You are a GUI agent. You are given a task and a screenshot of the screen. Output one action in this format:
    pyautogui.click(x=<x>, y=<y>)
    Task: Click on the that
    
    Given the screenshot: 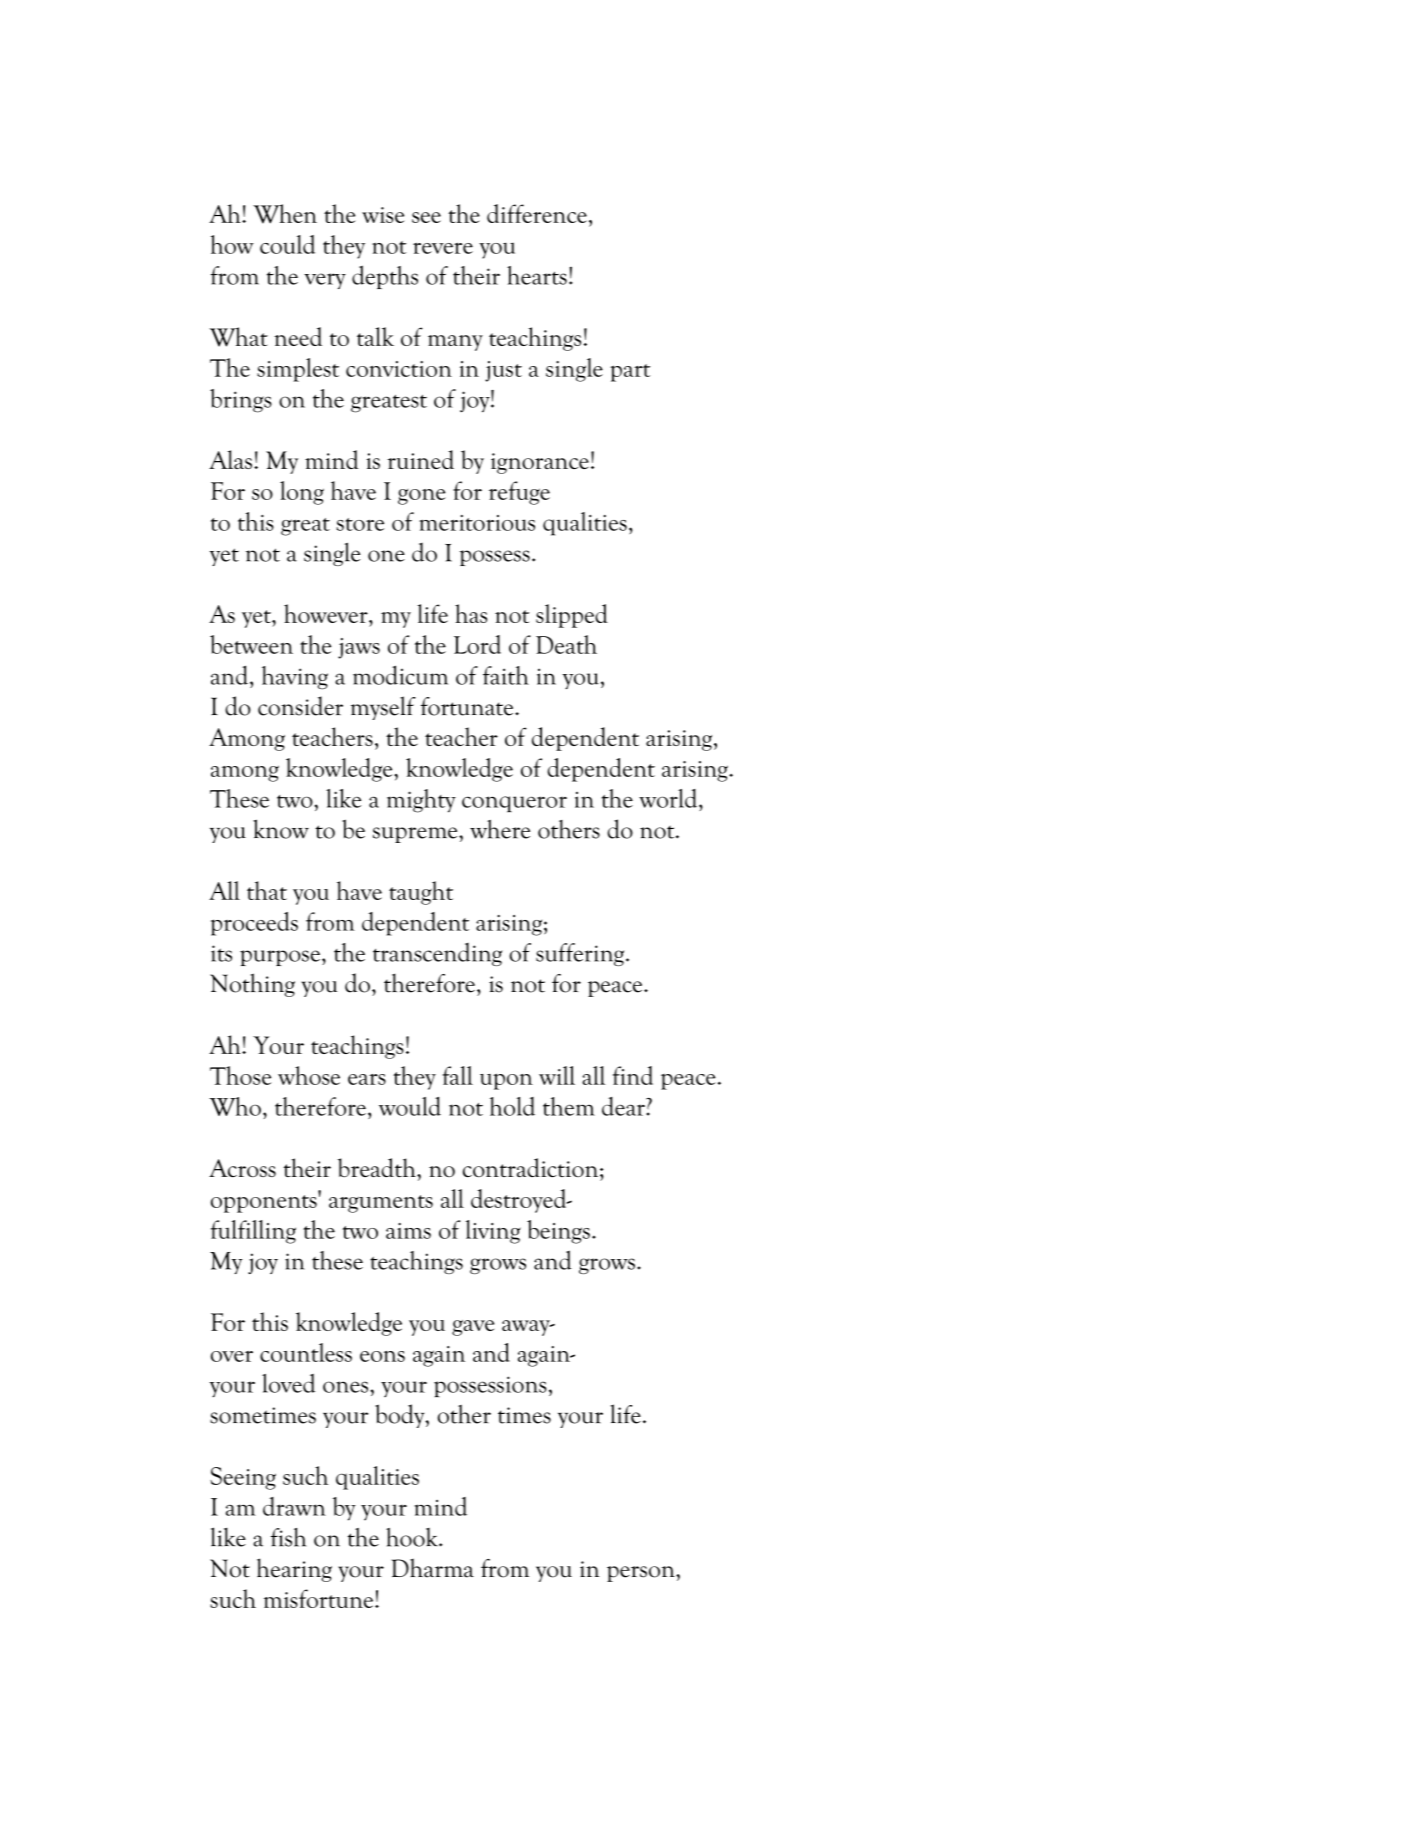 What is the action you would take?
    pyautogui.click(x=267, y=890)
